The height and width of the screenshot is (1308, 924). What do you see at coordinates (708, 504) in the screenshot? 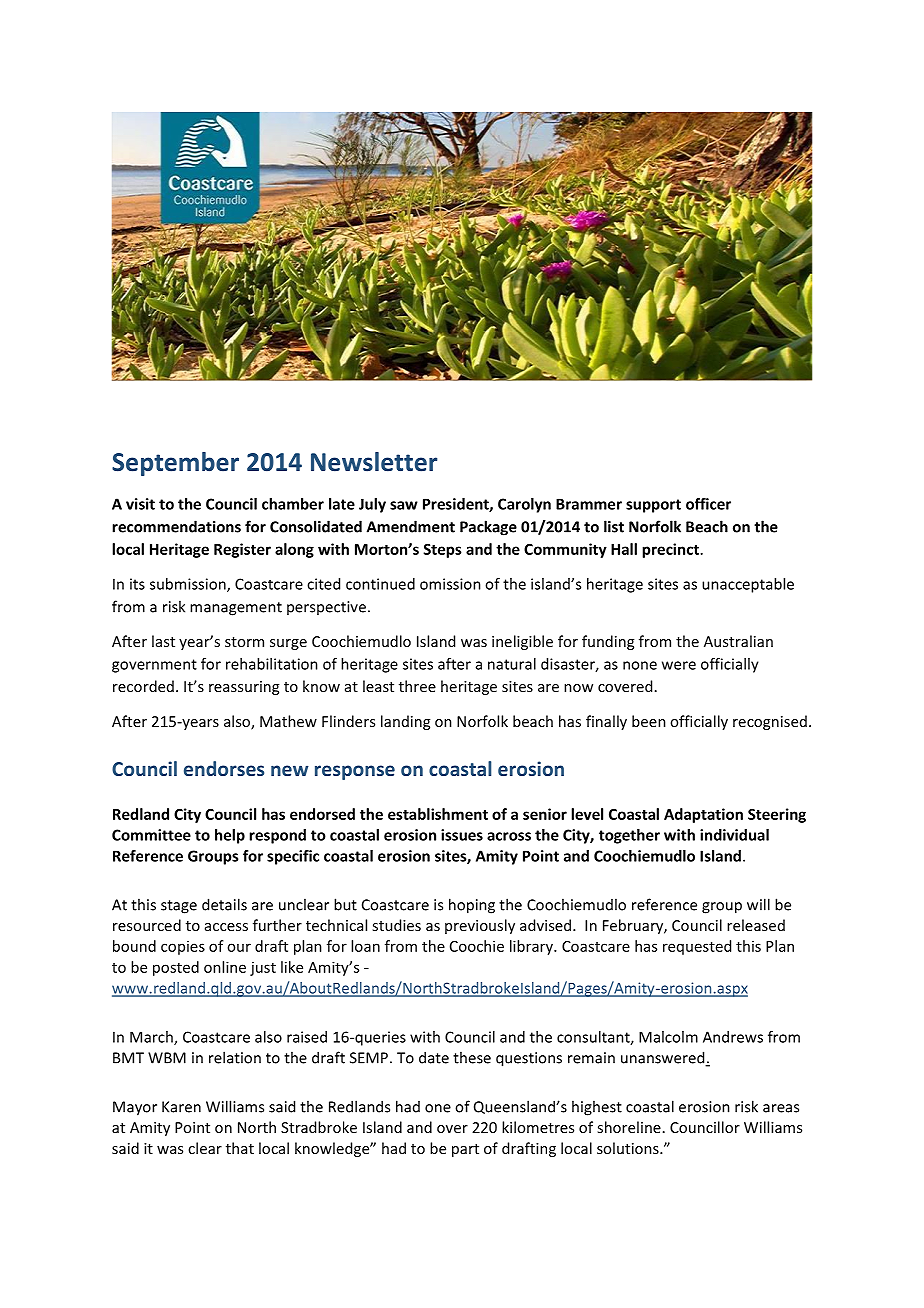
I see `officer` at bounding box center [708, 504].
